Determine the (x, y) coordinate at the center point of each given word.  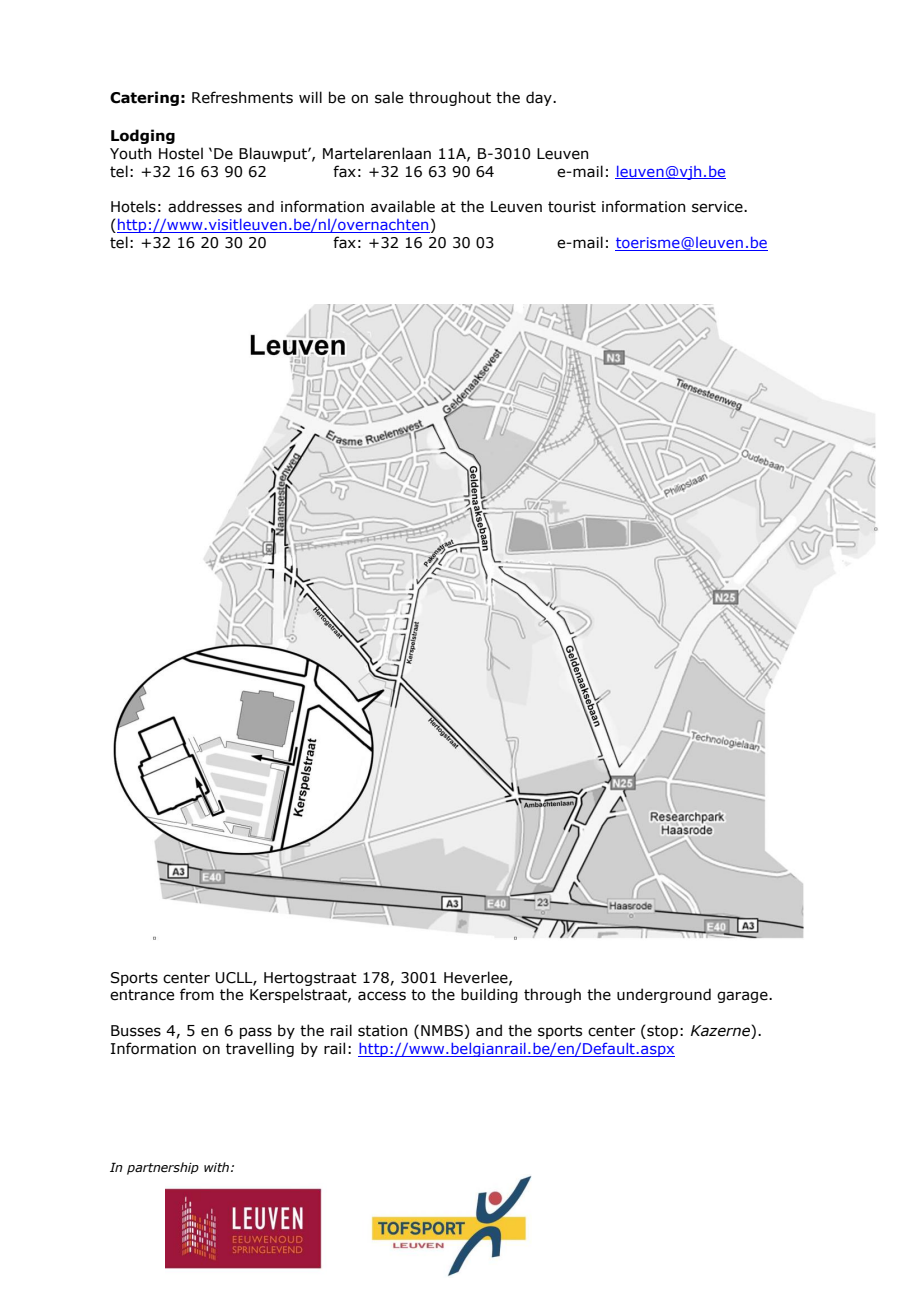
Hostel (181, 153)
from (197, 994)
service (718, 207)
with (216, 1167)
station (382, 1031)
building (489, 995)
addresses (205, 206)
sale (389, 97)
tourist (572, 207)
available (403, 206)
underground (664, 995)
